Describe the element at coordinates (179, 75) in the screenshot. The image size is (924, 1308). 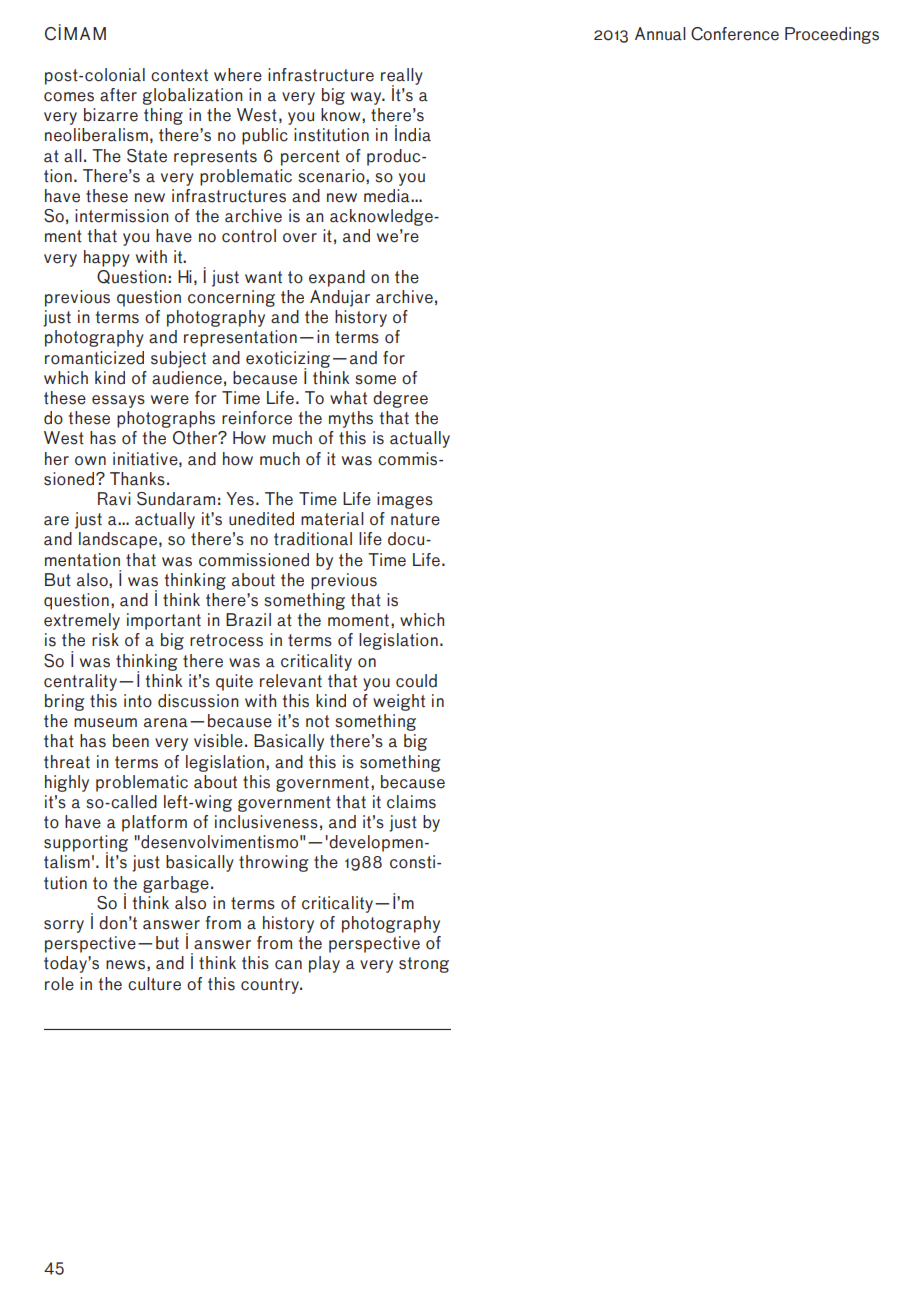
I see `context` at that location.
